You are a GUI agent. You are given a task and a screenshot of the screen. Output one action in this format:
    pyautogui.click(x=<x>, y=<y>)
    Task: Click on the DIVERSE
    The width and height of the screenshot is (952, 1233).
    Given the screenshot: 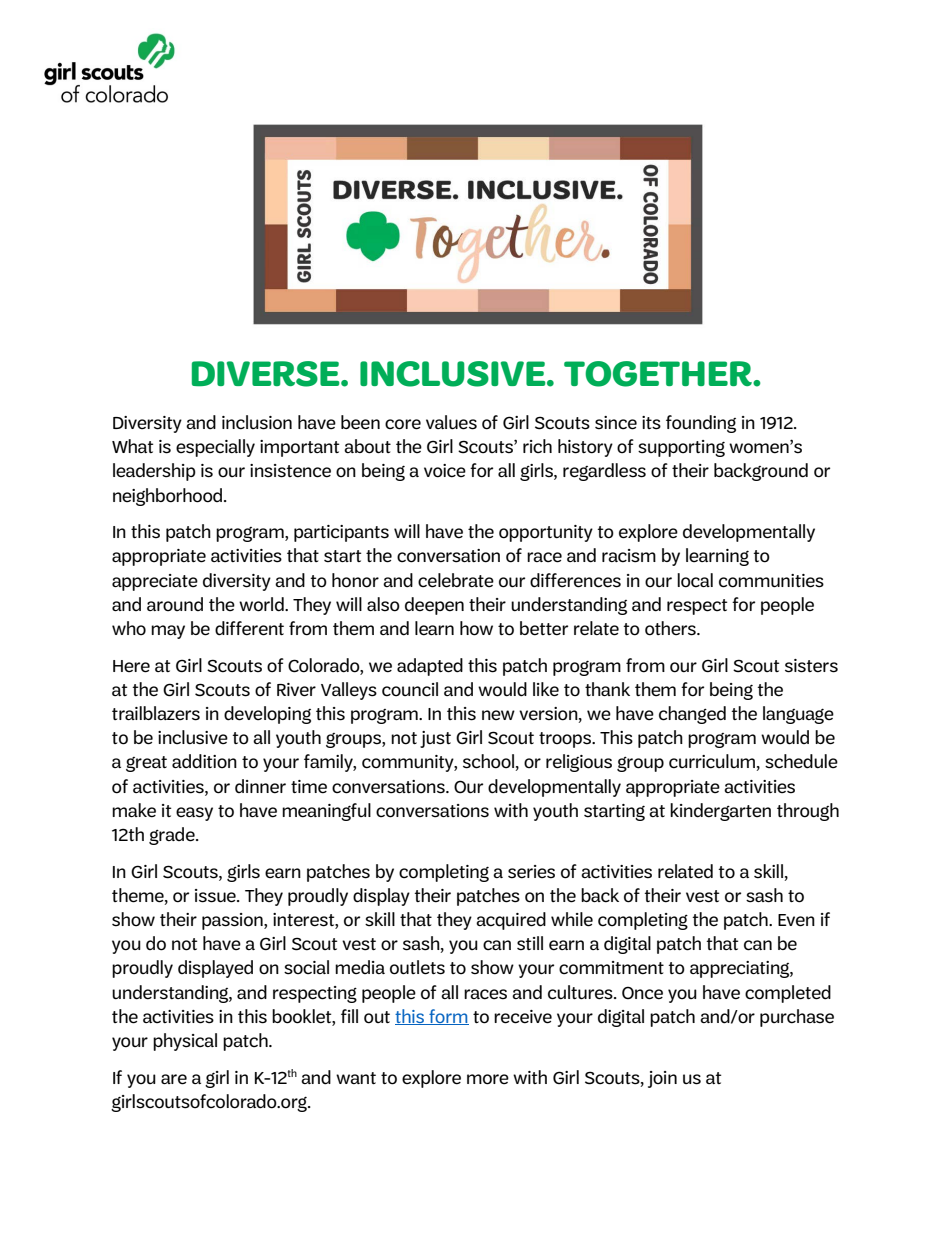 What is the action you would take?
    pyautogui.click(x=267, y=374)
